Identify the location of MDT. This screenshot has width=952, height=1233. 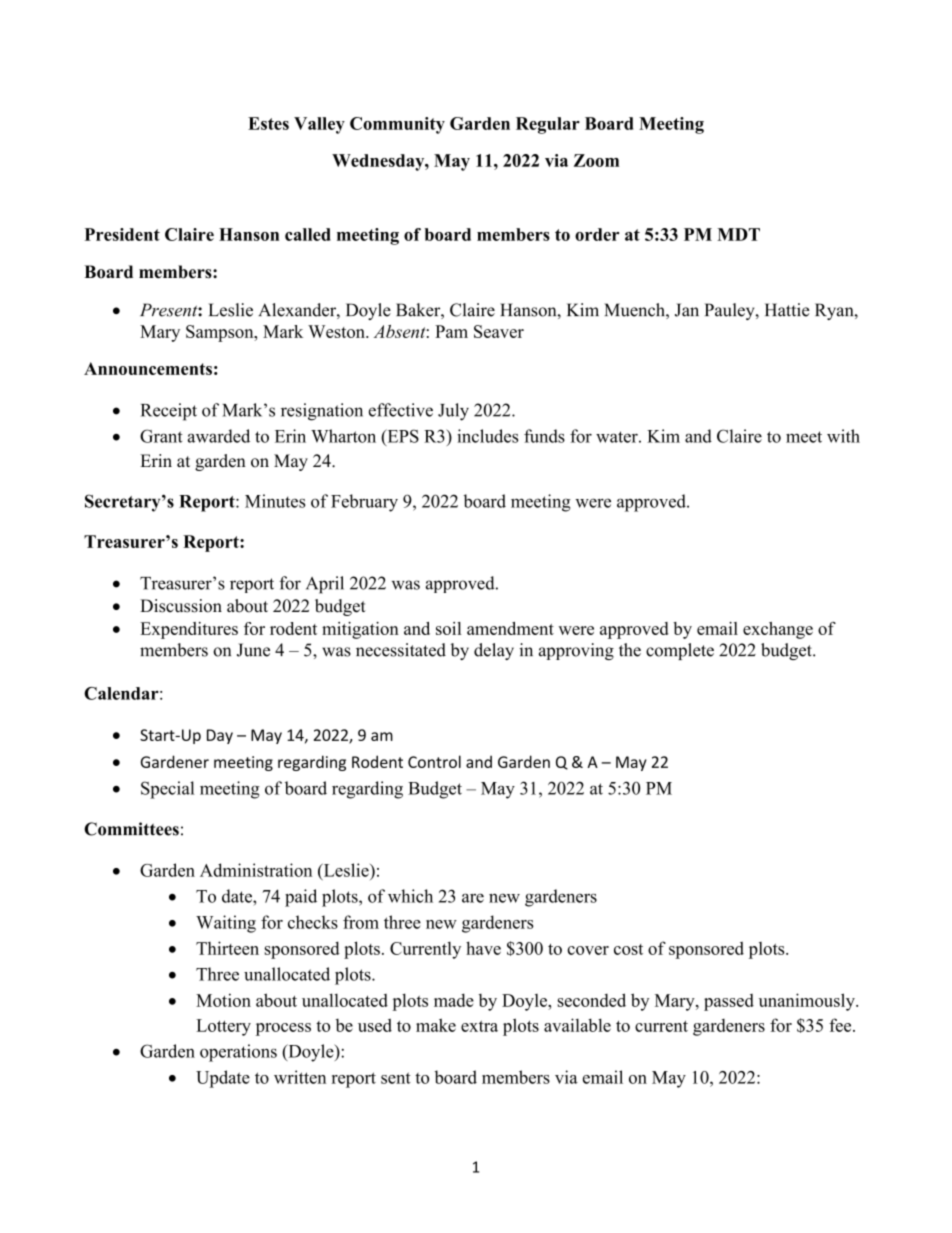
(738, 234).
